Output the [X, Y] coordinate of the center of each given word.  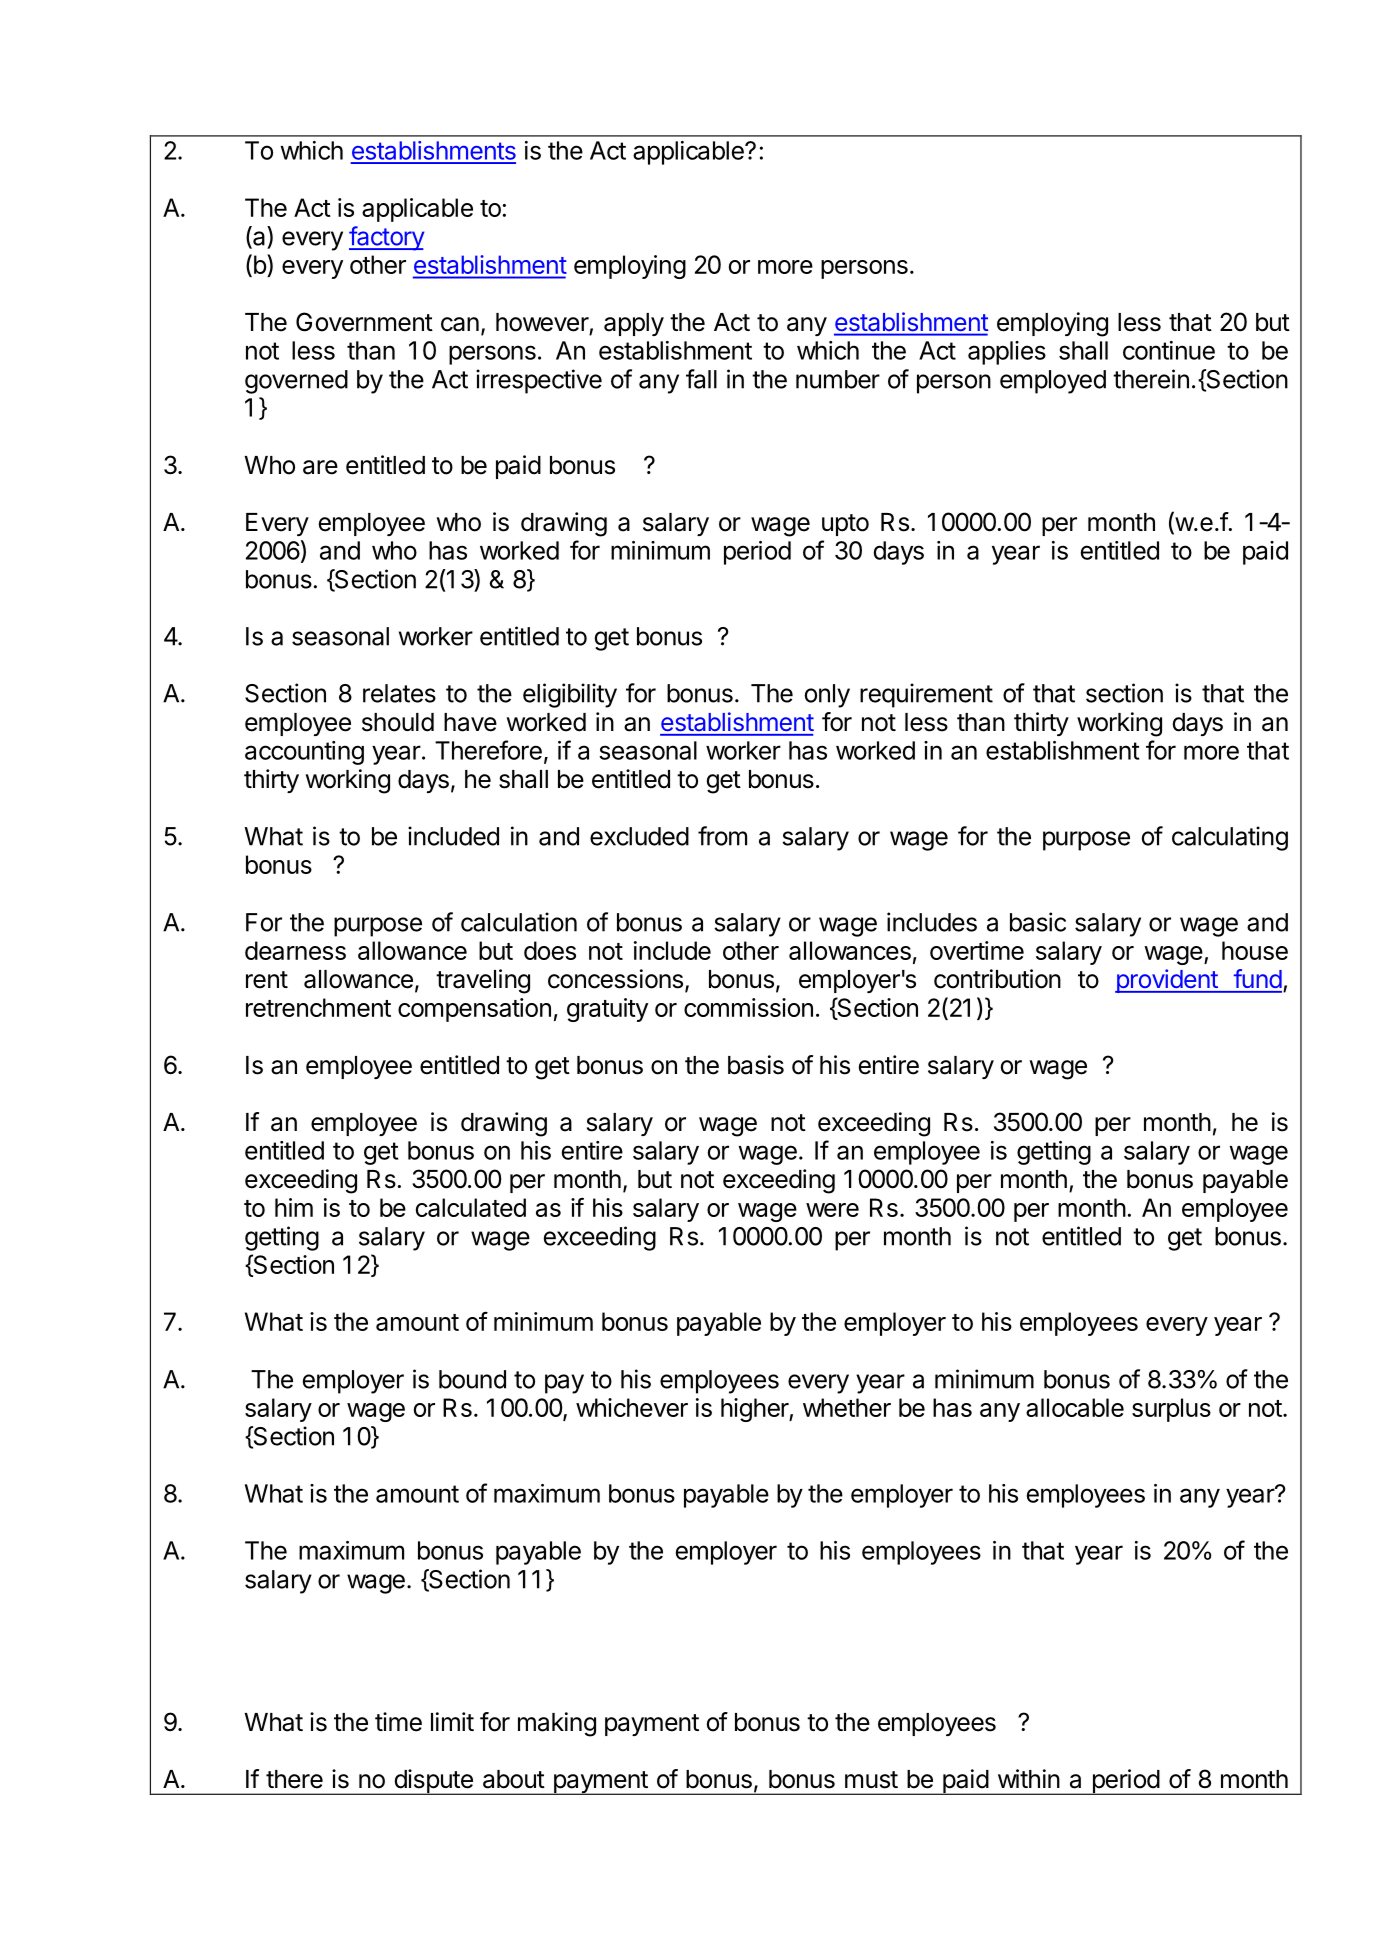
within [1029, 1778]
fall [701, 379]
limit [452, 1721]
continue [1169, 350]
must [871, 1780]
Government [364, 322]
